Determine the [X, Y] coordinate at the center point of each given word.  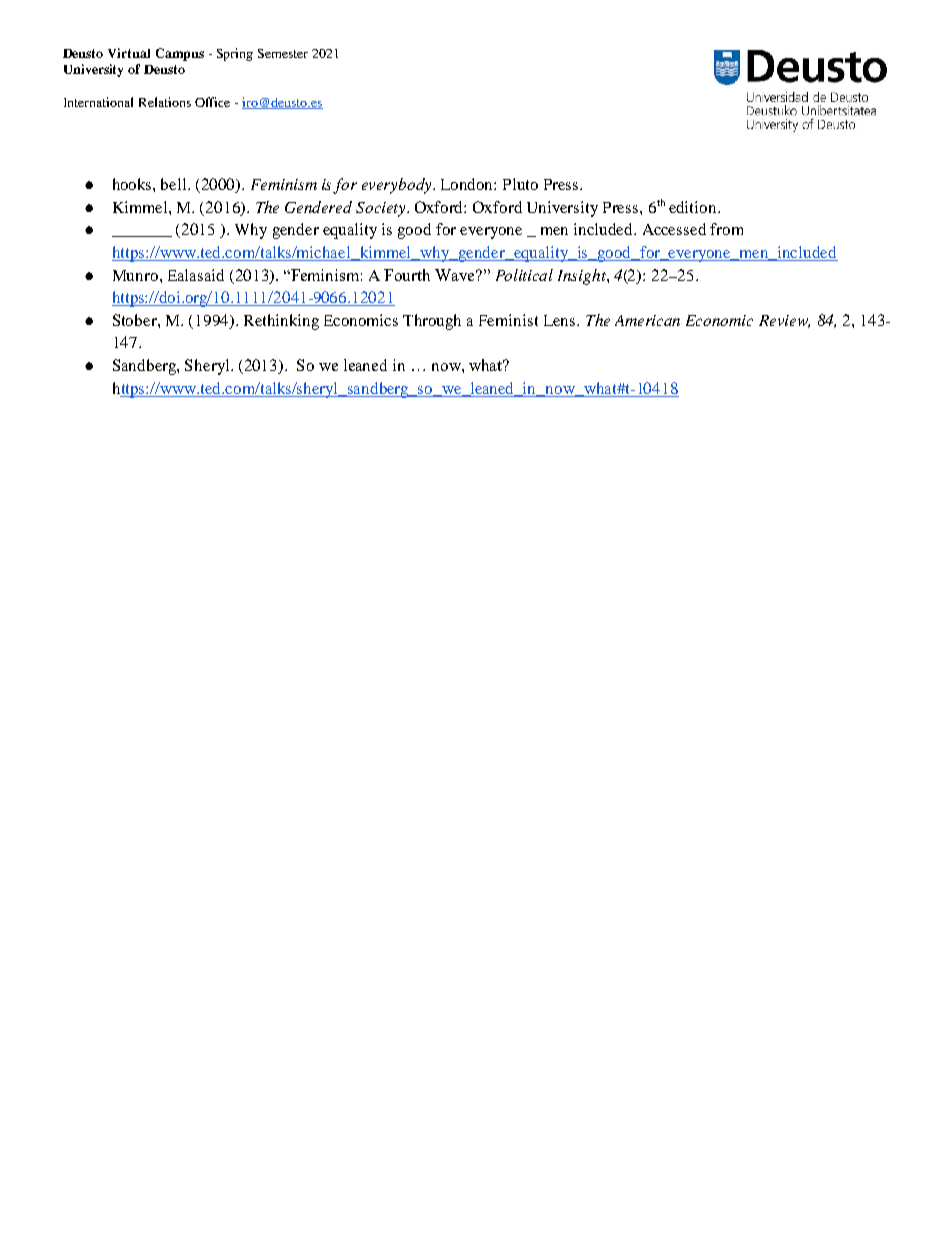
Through [432, 322]
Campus [180, 54]
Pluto [520, 184]
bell [175, 184]
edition [694, 207]
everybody [398, 186]
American [647, 320]
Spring [235, 54]
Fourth [407, 275]
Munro [137, 275]
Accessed [674, 229]
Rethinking [281, 322]
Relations [165, 102]
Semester [283, 53]
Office [212, 102]
